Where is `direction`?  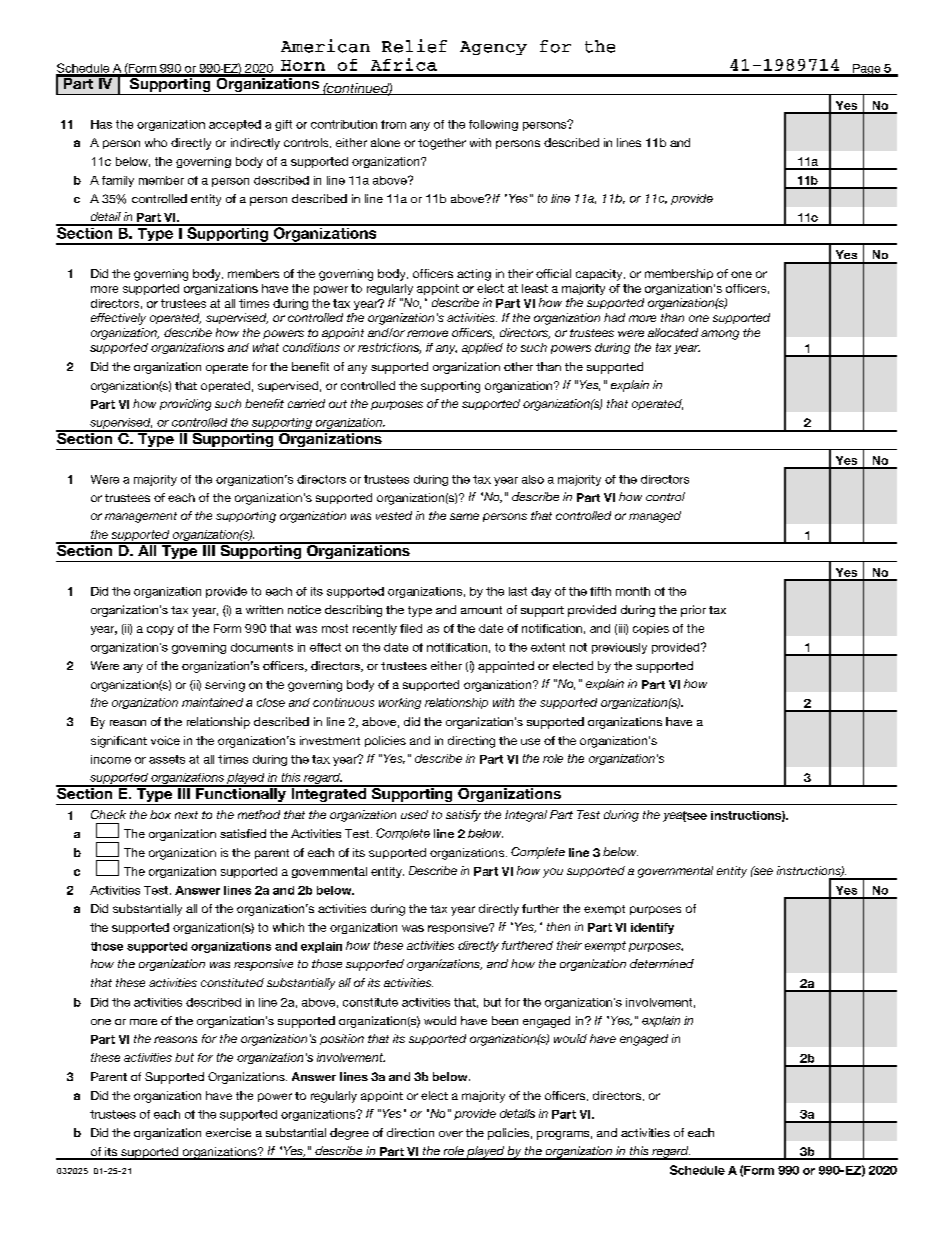
direction is located at coordinates (410, 1132).
